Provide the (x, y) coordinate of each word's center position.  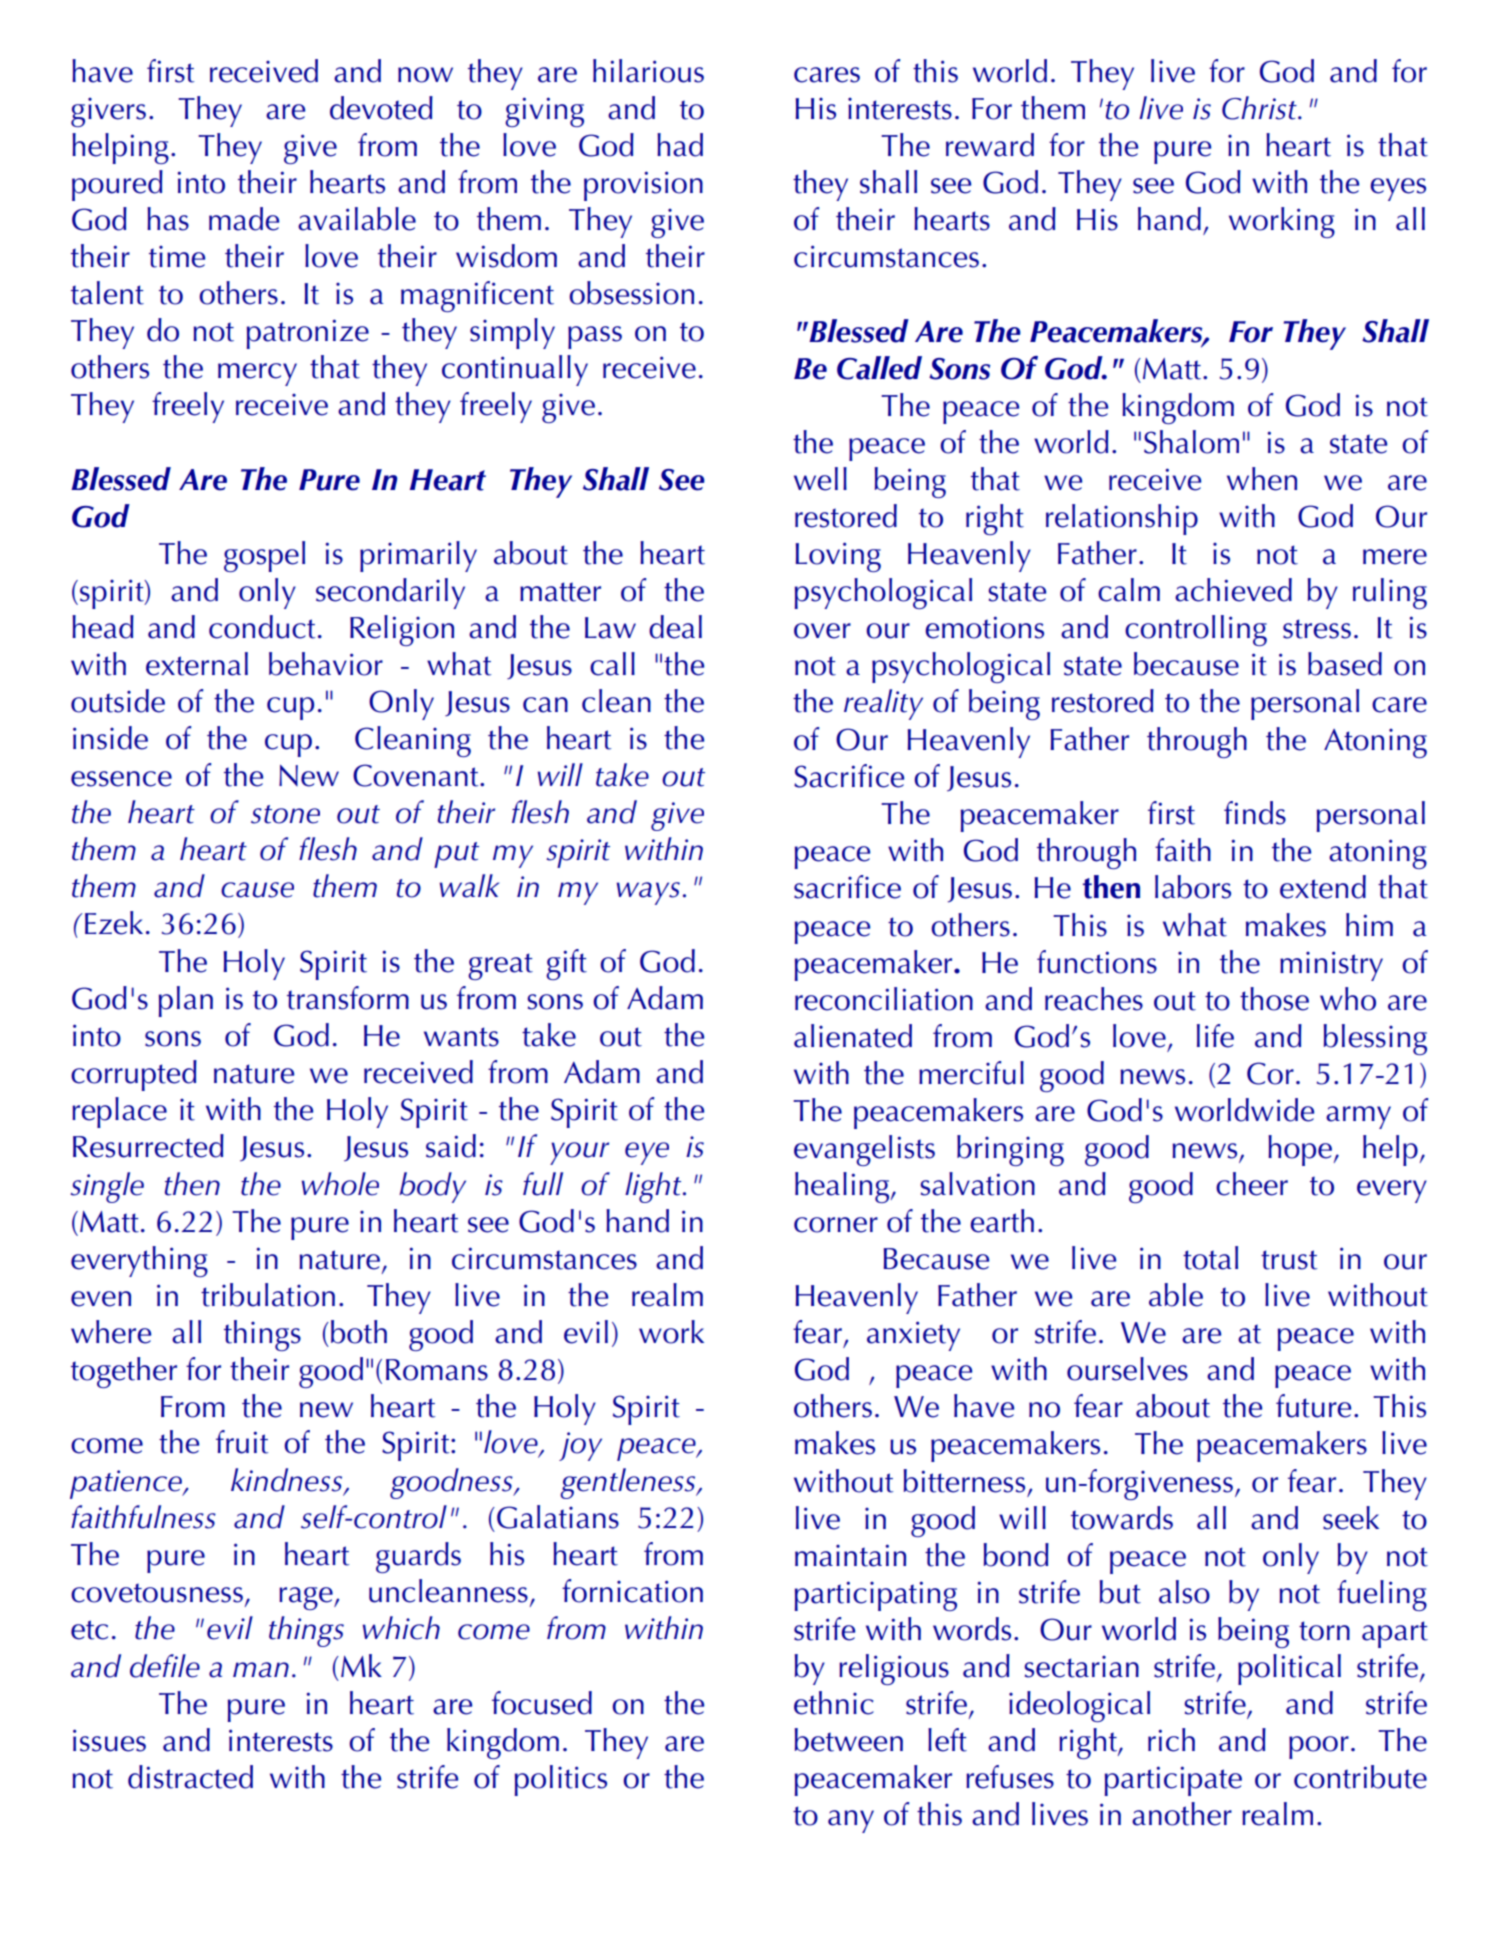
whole (340, 1184)
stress (1317, 629)
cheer (1252, 1184)
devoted (381, 108)
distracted (190, 1777)
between (849, 1740)
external (197, 664)
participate (1173, 1781)
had (680, 145)
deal (675, 627)
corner (836, 1225)
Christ (1260, 108)
